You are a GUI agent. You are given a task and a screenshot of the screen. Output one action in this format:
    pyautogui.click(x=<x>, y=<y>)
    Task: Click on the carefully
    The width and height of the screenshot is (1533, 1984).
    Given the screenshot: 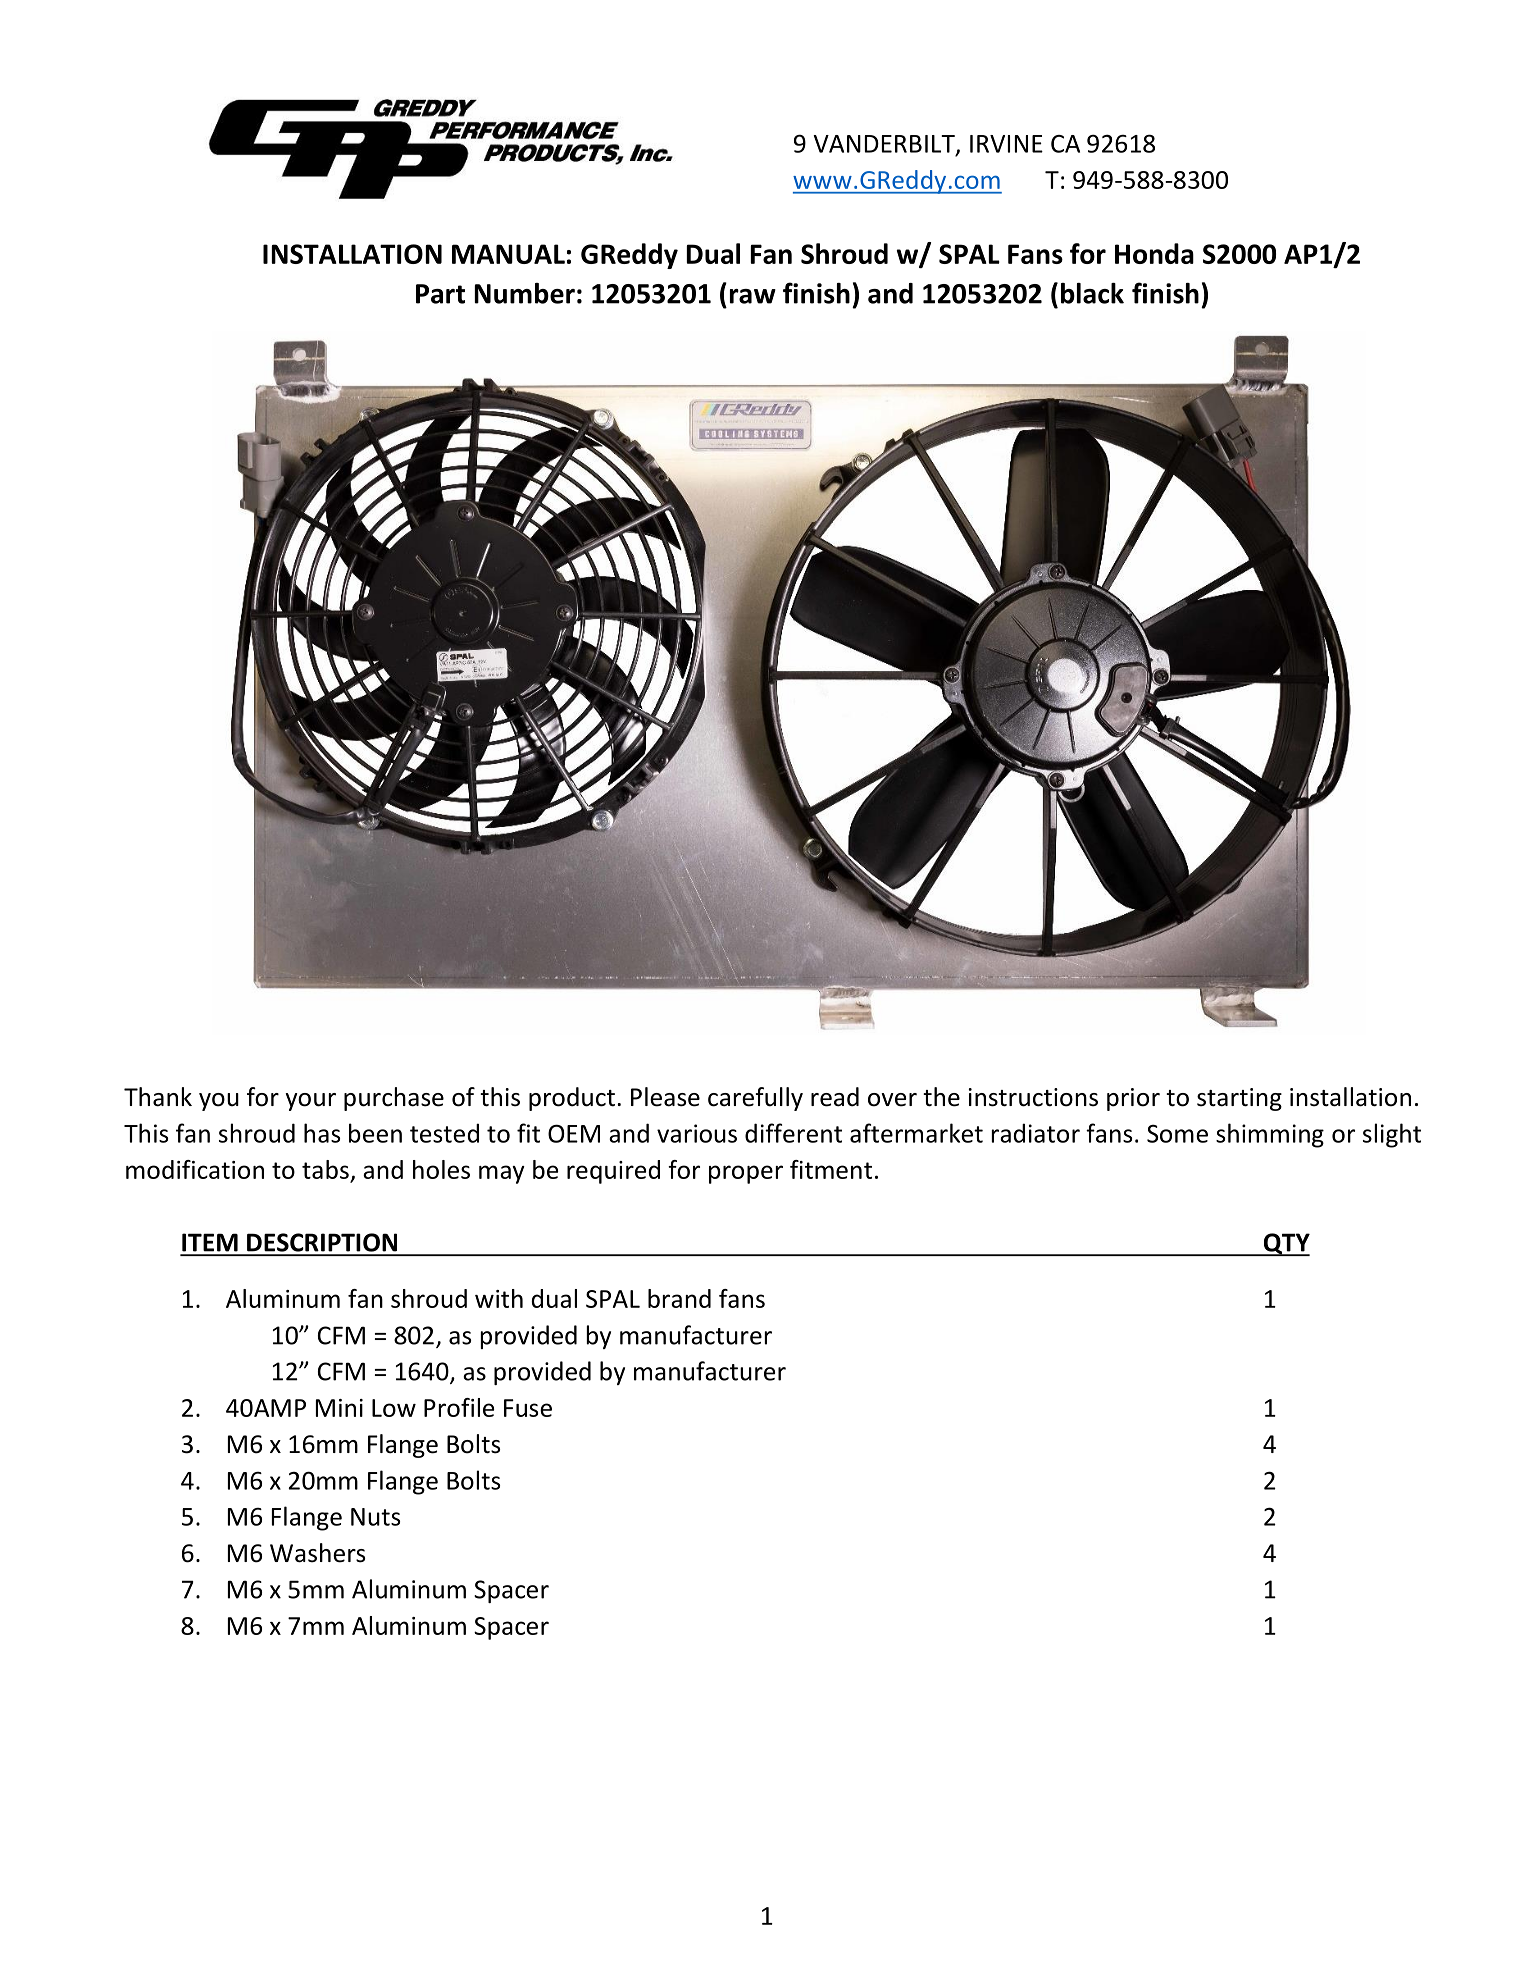 What is the action you would take?
    pyautogui.click(x=755, y=1099)
